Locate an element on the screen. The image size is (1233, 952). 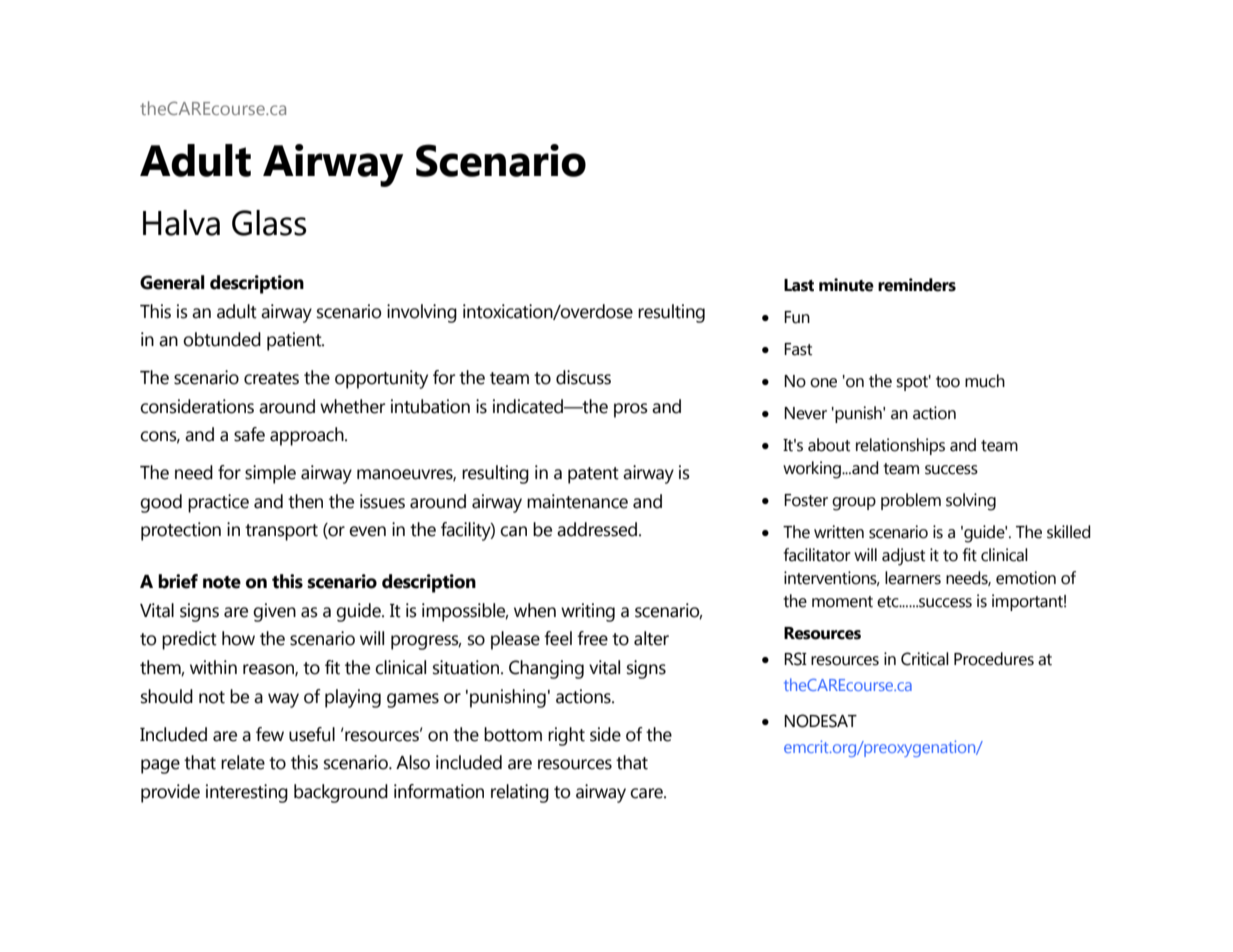
Procedures is located at coordinates (994, 659).
